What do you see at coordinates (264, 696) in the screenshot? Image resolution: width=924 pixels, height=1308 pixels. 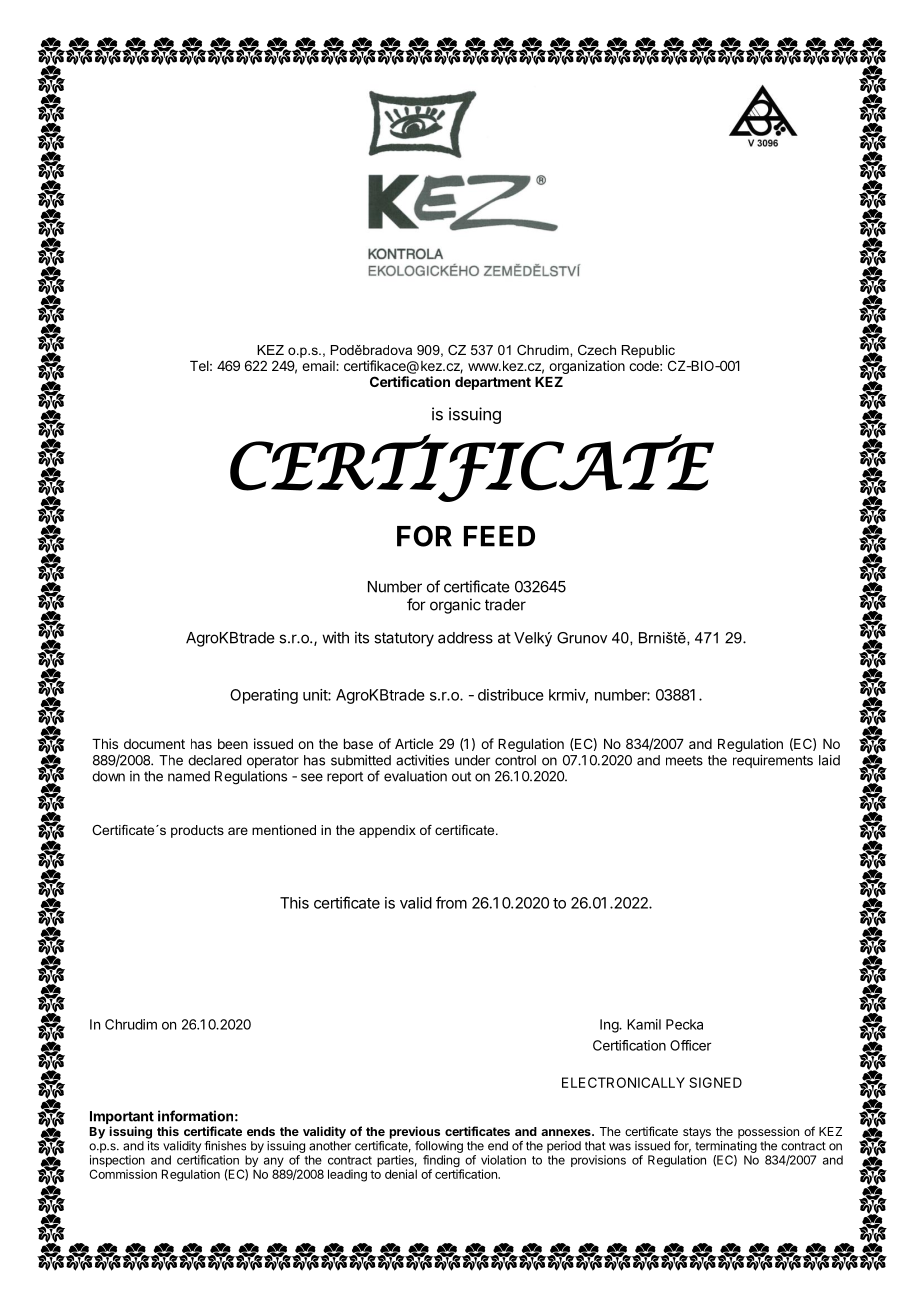 I see `Operating` at bounding box center [264, 696].
